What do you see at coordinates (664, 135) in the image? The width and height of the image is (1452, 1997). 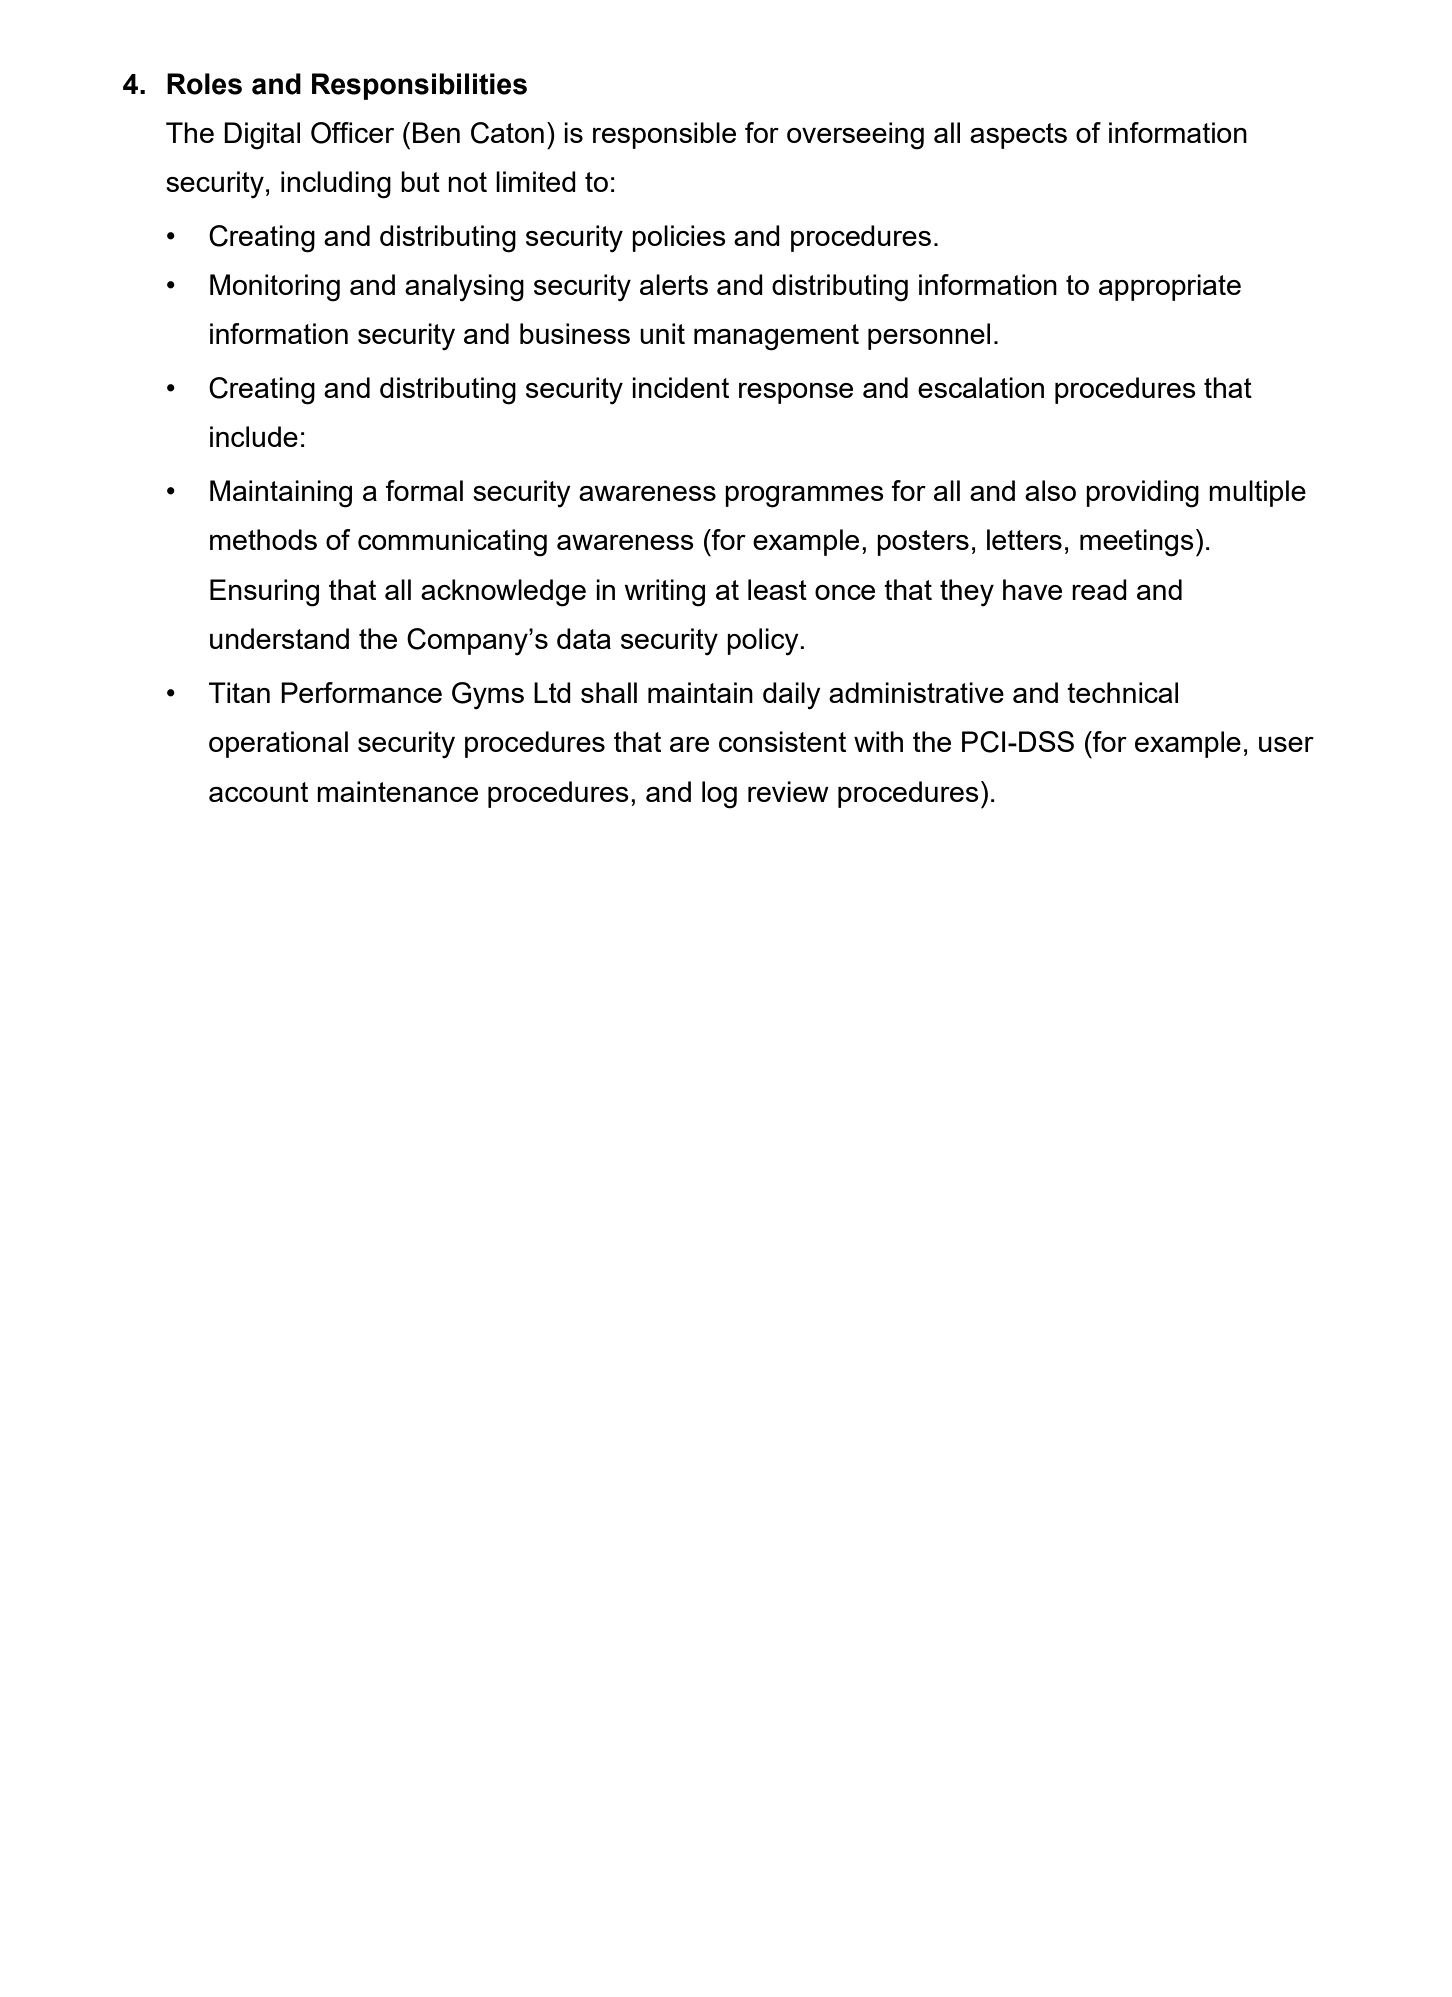 I see `responsible` at bounding box center [664, 135].
